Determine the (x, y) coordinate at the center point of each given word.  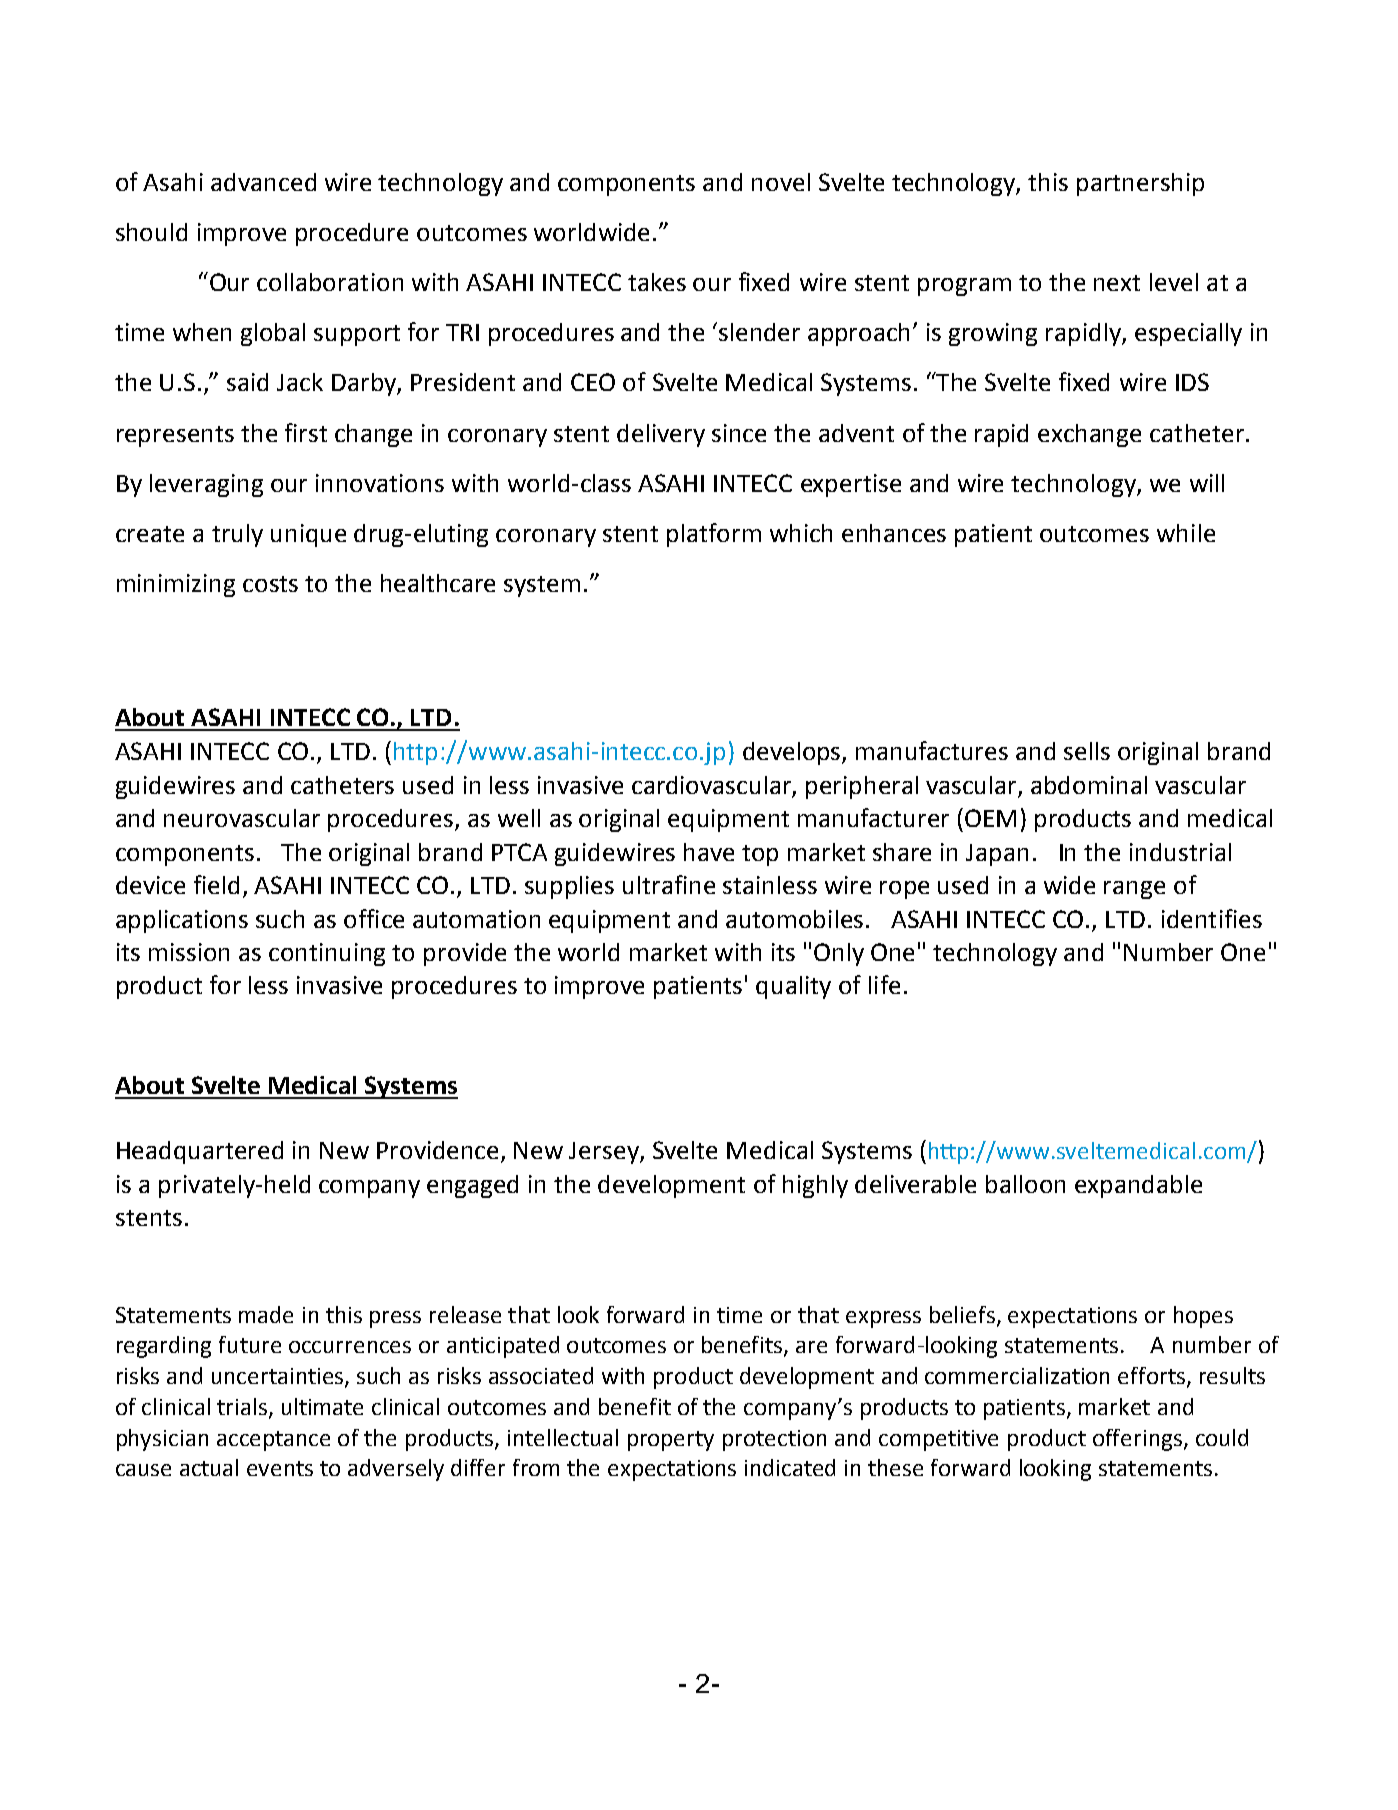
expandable (1138, 1186)
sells (1087, 751)
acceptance (273, 1441)
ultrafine (669, 884)
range (1134, 890)
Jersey (605, 1153)
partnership (1140, 184)
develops (793, 753)
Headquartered (200, 1152)
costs (270, 584)
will (1207, 483)
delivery (661, 435)
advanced (263, 182)
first (306, 432)
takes (657, 282)
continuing (327, 954)
